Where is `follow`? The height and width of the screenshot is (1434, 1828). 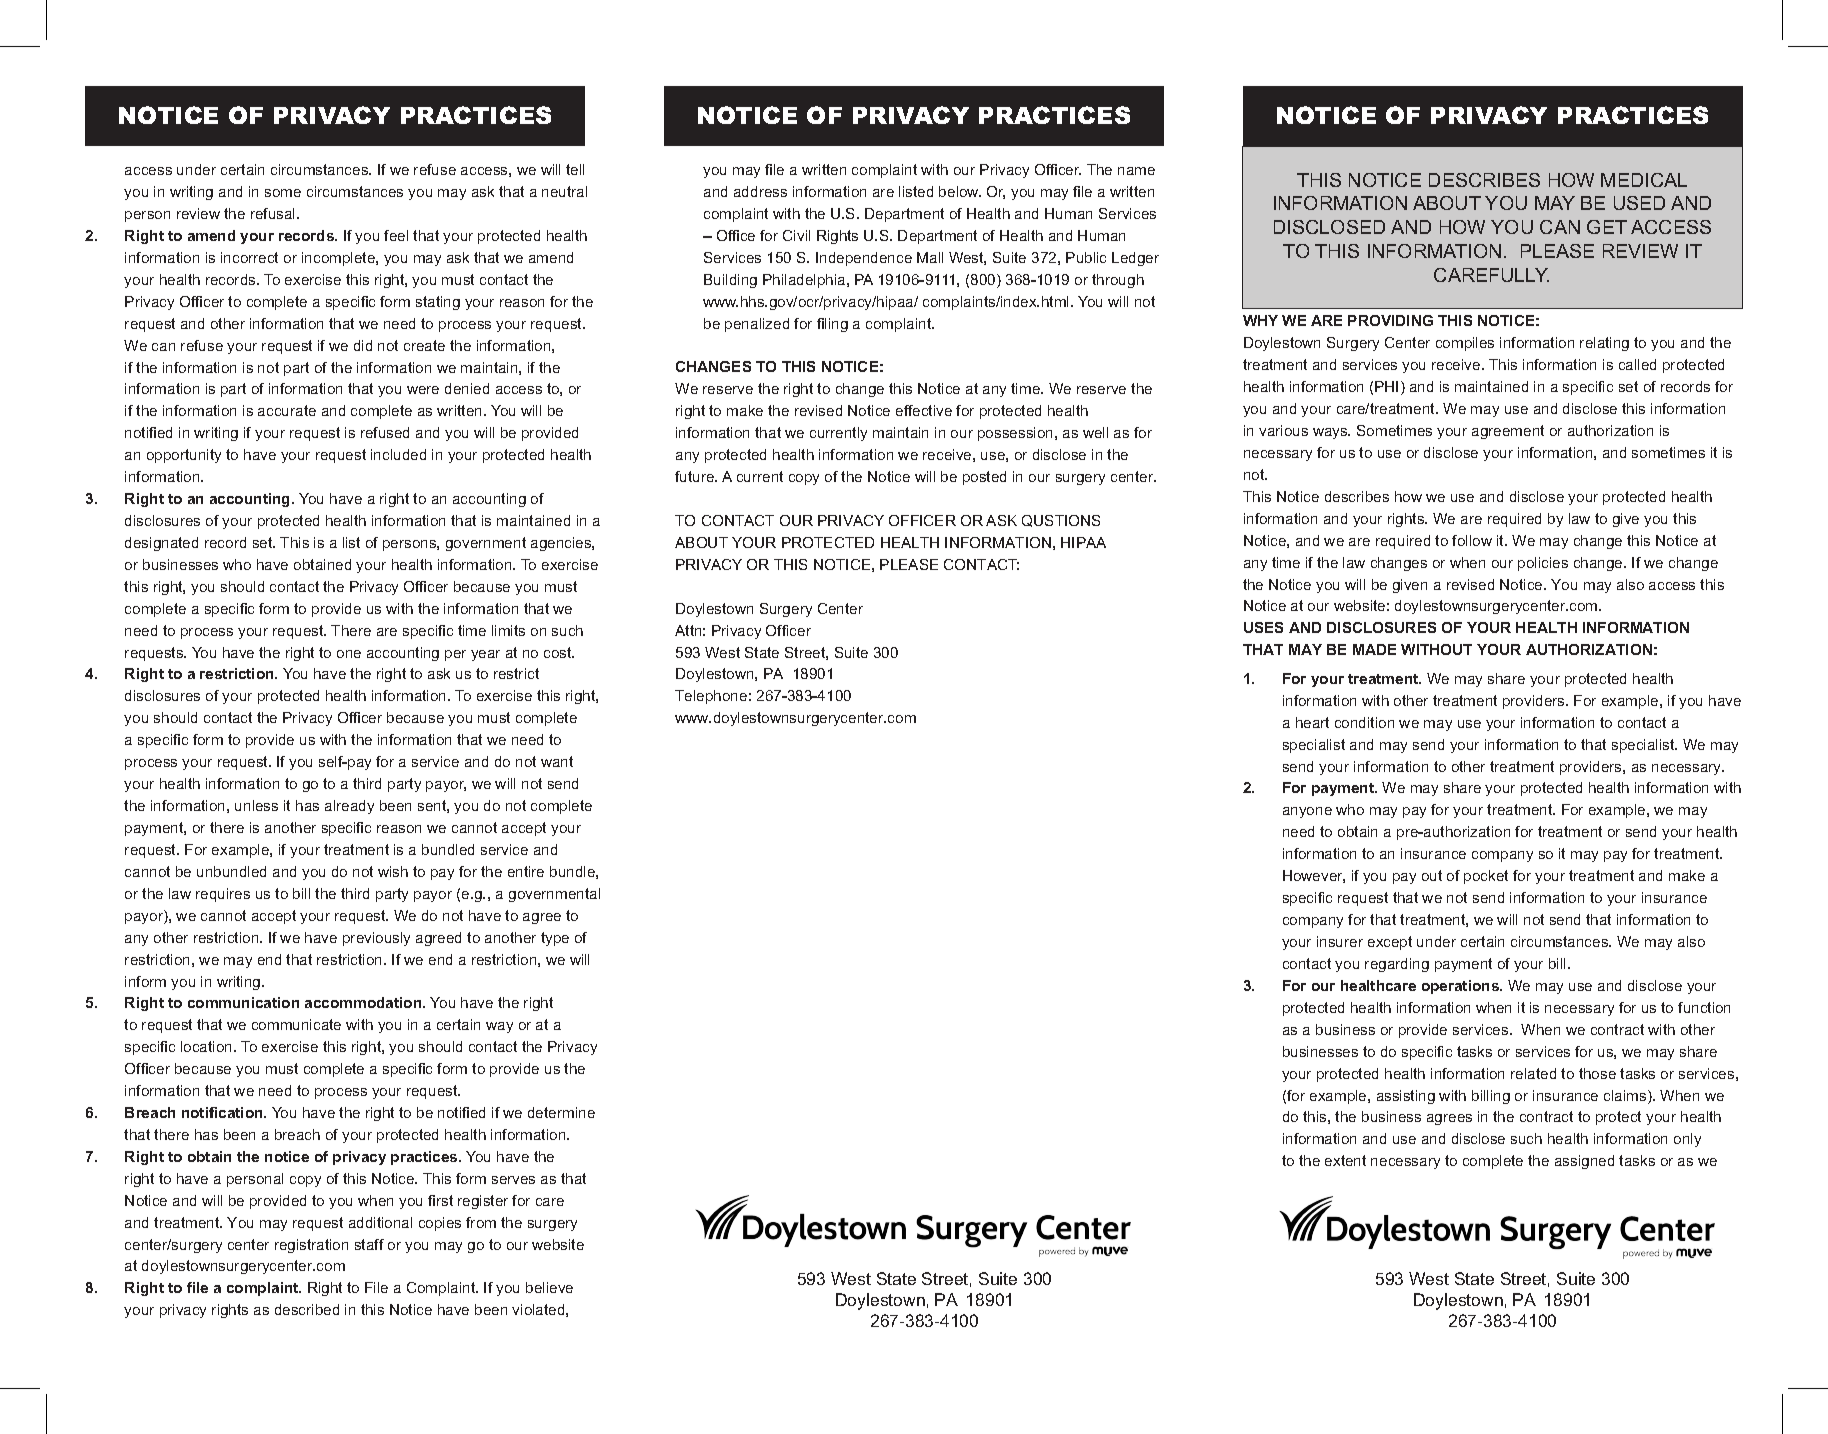 follow is located at coordinates (1472, 540).
